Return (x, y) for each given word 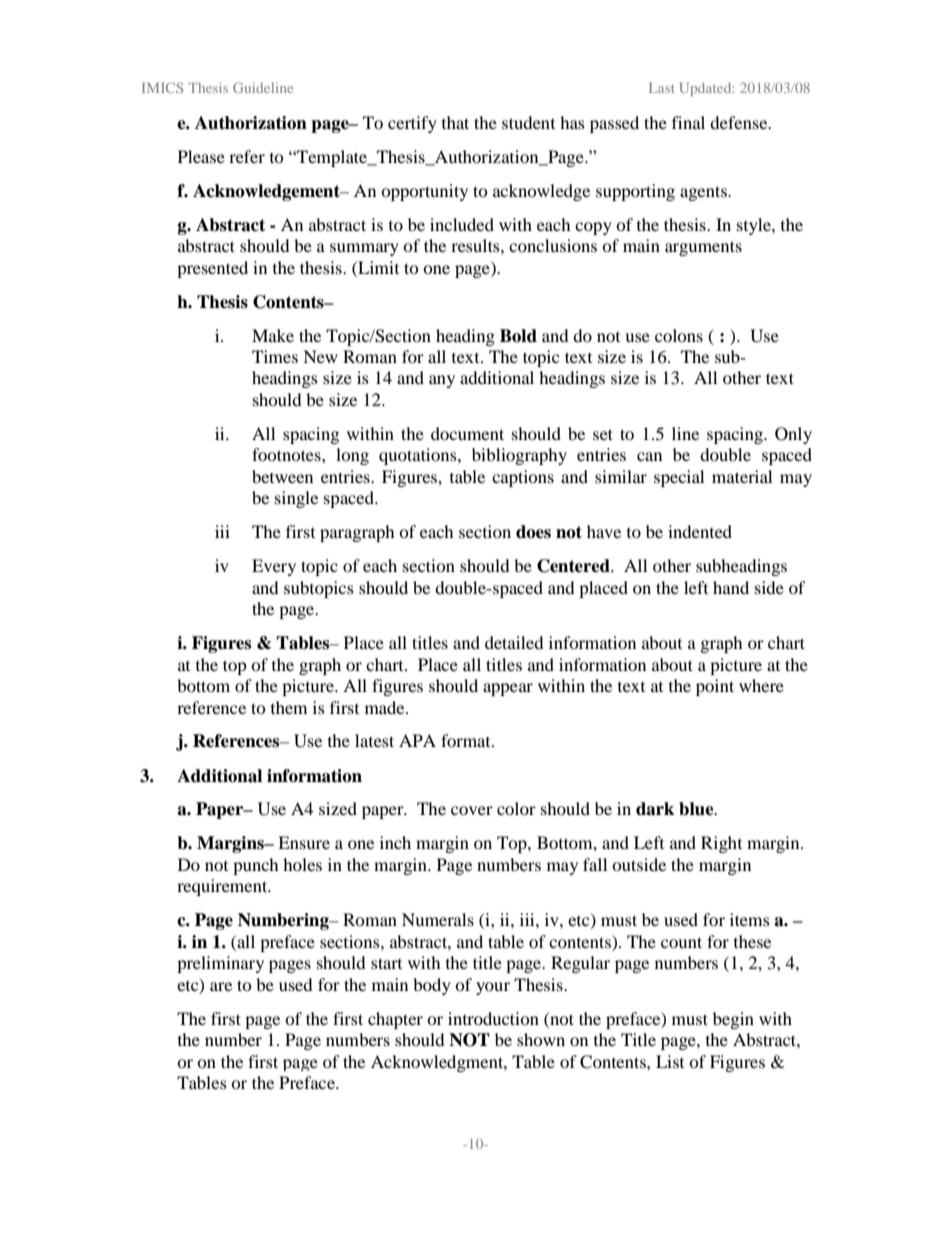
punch (256, 866)
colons (679, 335)
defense (740, 122)
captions (523, 478)
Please (201, 156)
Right (721, 844)
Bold (518, 336)
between (282, 476)
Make (273, 335)
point (715, 687)
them (289, 707)
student (528, 122)
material (742, 476)
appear (508, 689)
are (221, 986)
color (516, 808)
